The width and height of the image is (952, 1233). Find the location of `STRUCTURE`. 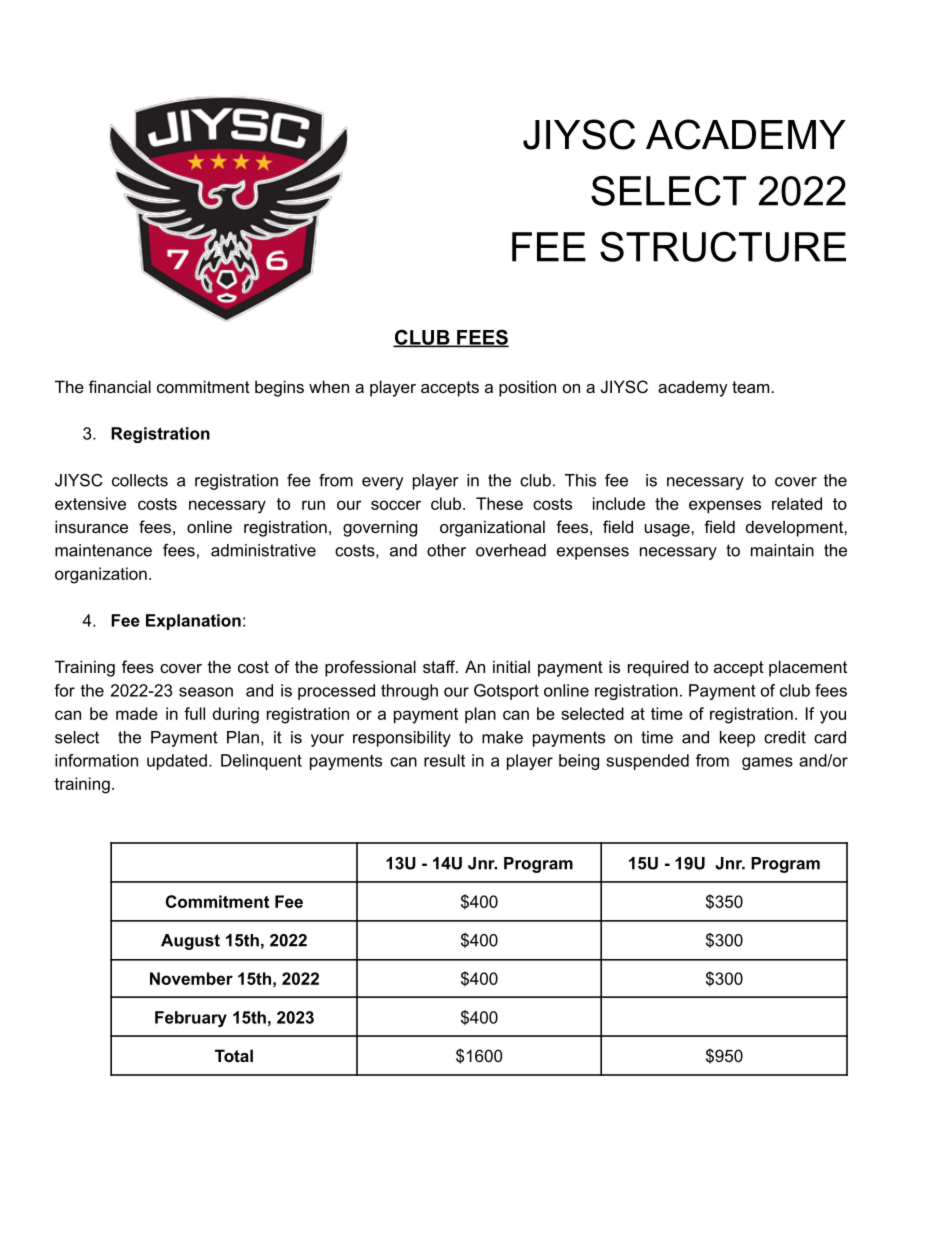

STRUCTURE is located at coordinates (723, 246).
